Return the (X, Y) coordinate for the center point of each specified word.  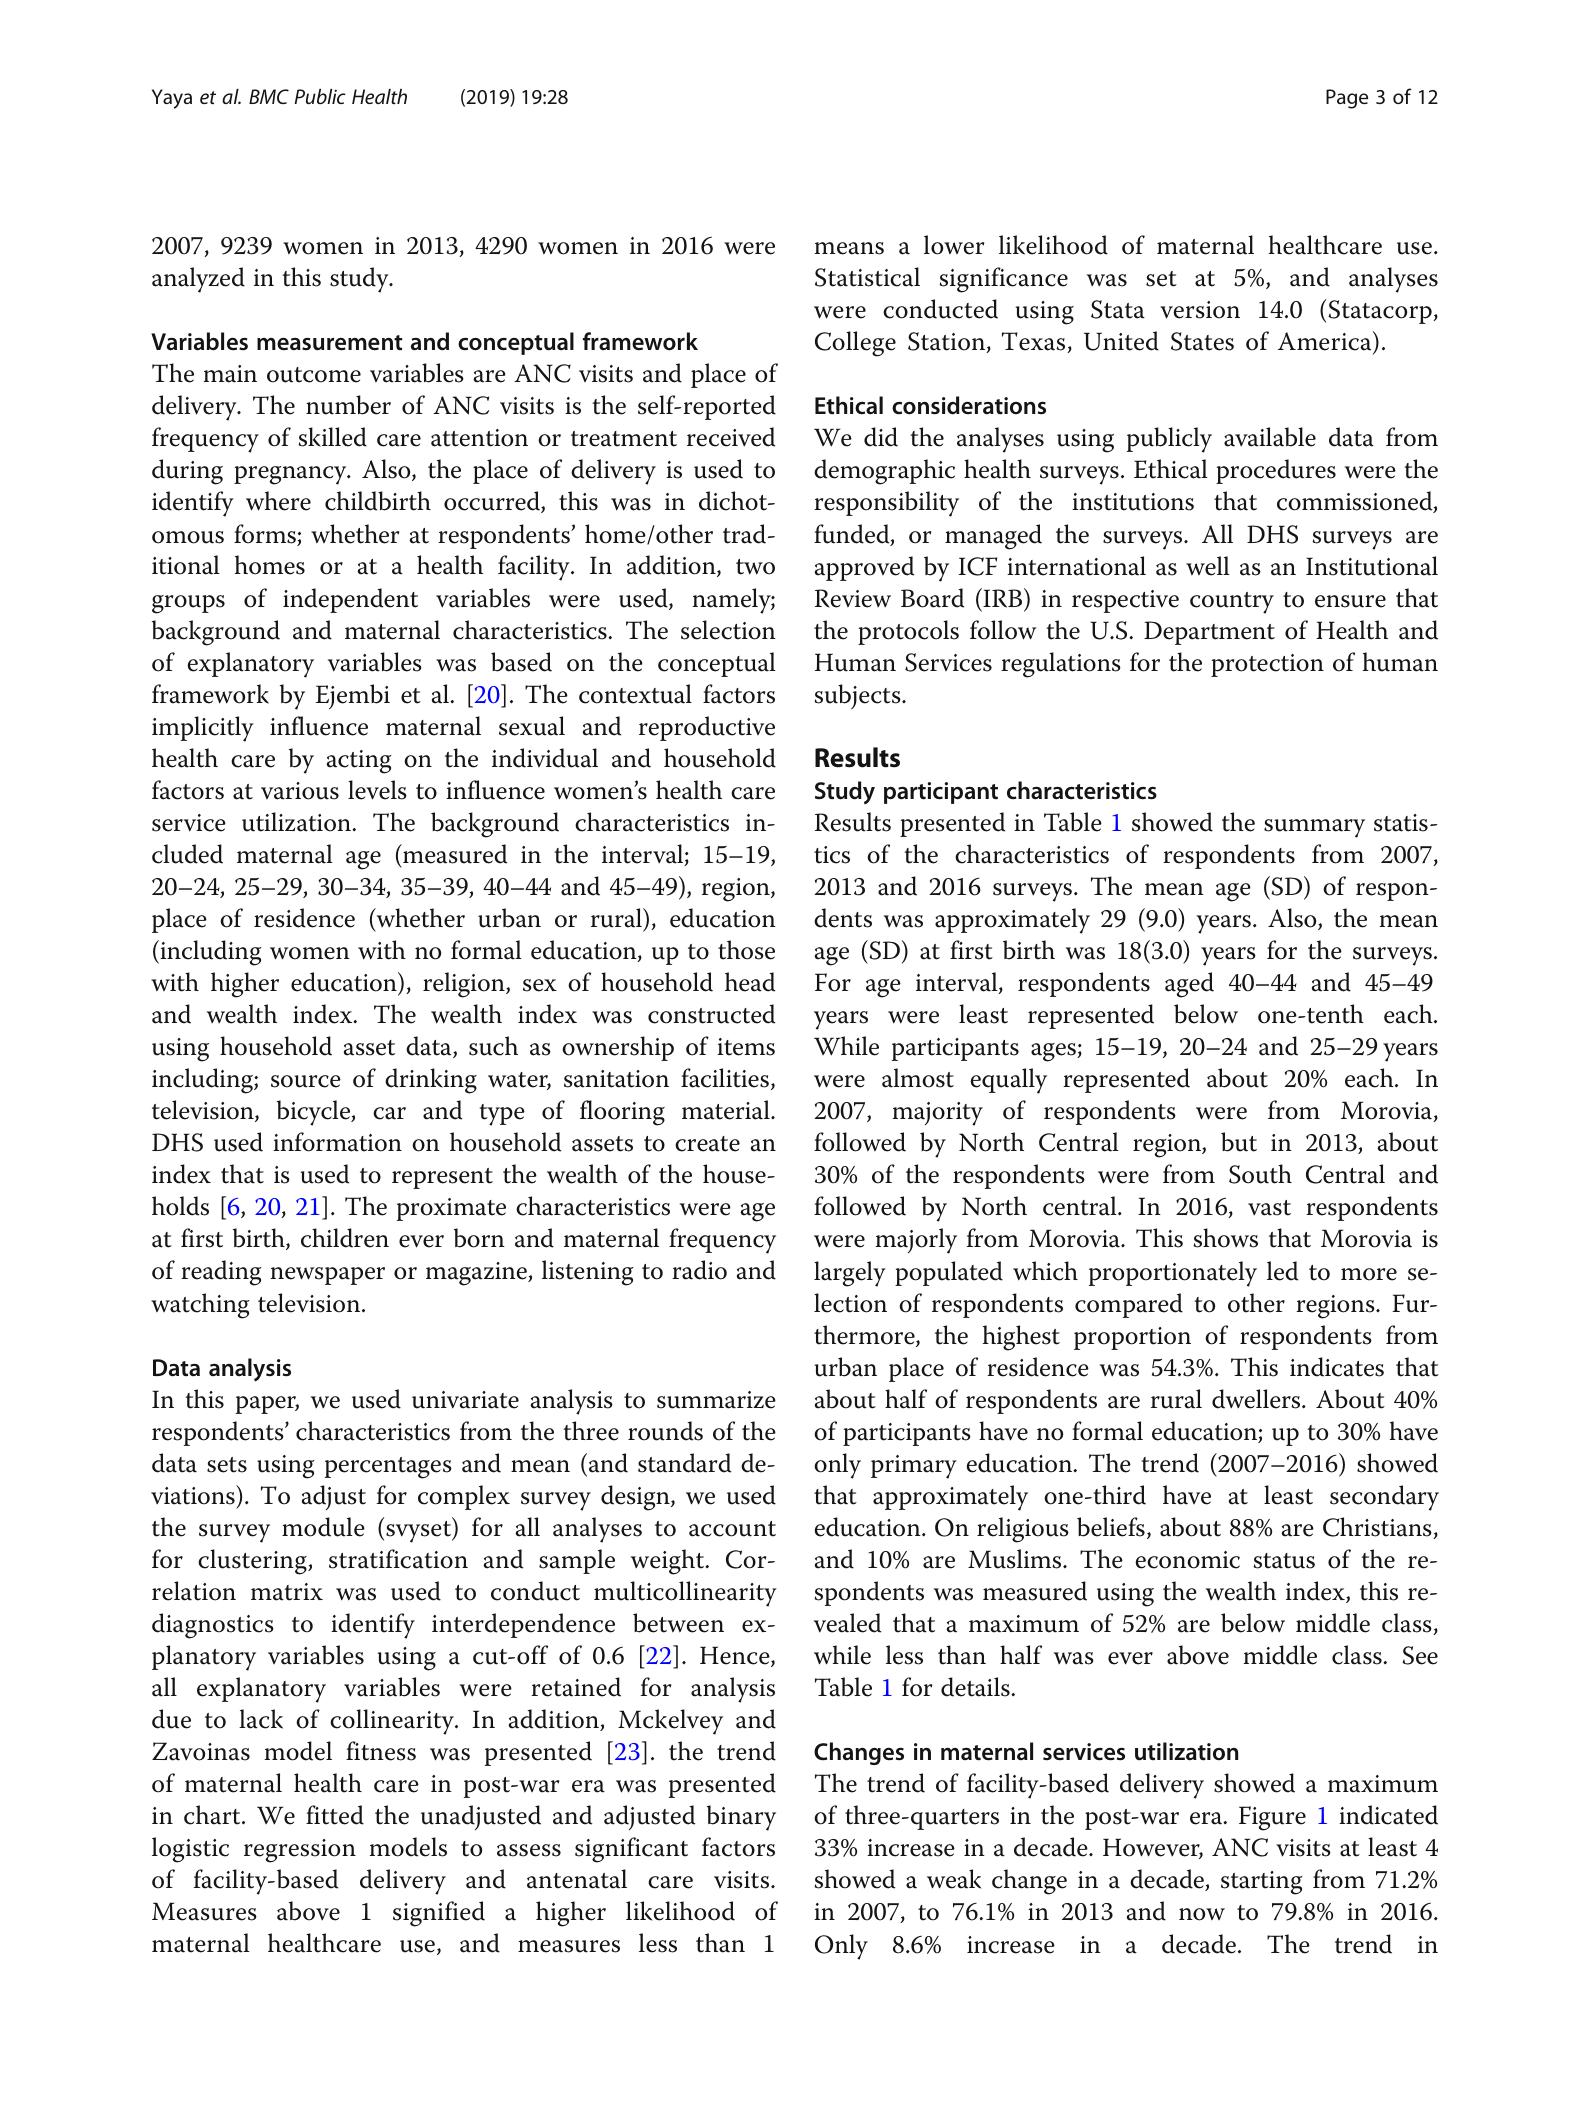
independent (350, 600)
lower (954, 245)
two (755, 567)
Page (1347, 99)
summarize (716, 1400)
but (1239, 1142)
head (750, 982)
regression (300, 1851)
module (323, 1527)
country (1232, 603)
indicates (1337, 1367)
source (306, 1081)
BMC (269, 96)
